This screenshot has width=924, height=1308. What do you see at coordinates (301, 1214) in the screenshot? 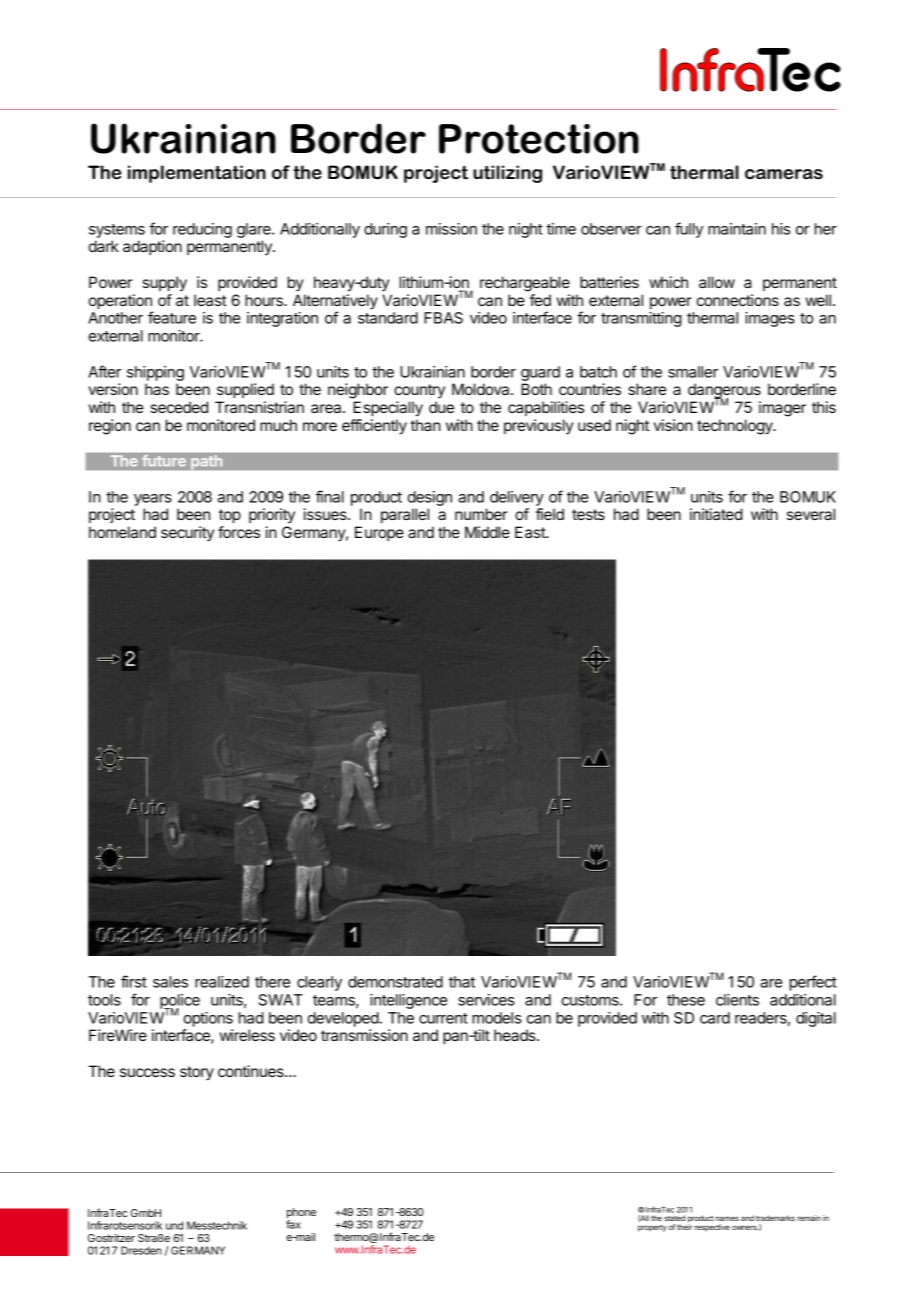
I see `phone` at bounding box center [301, 1214].
